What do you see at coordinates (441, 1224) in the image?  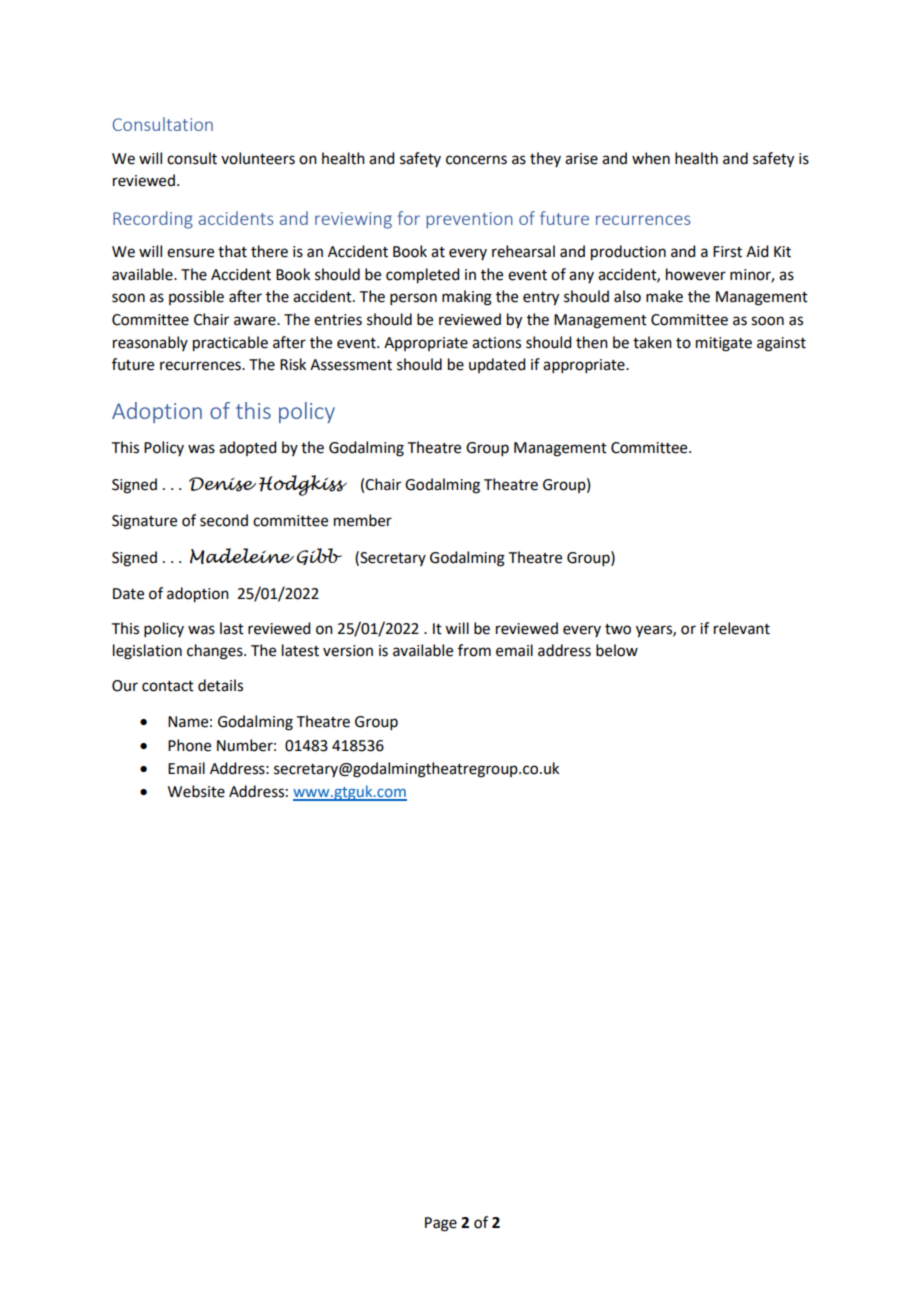 I see `Page` at bounding box center [441, 1224].
